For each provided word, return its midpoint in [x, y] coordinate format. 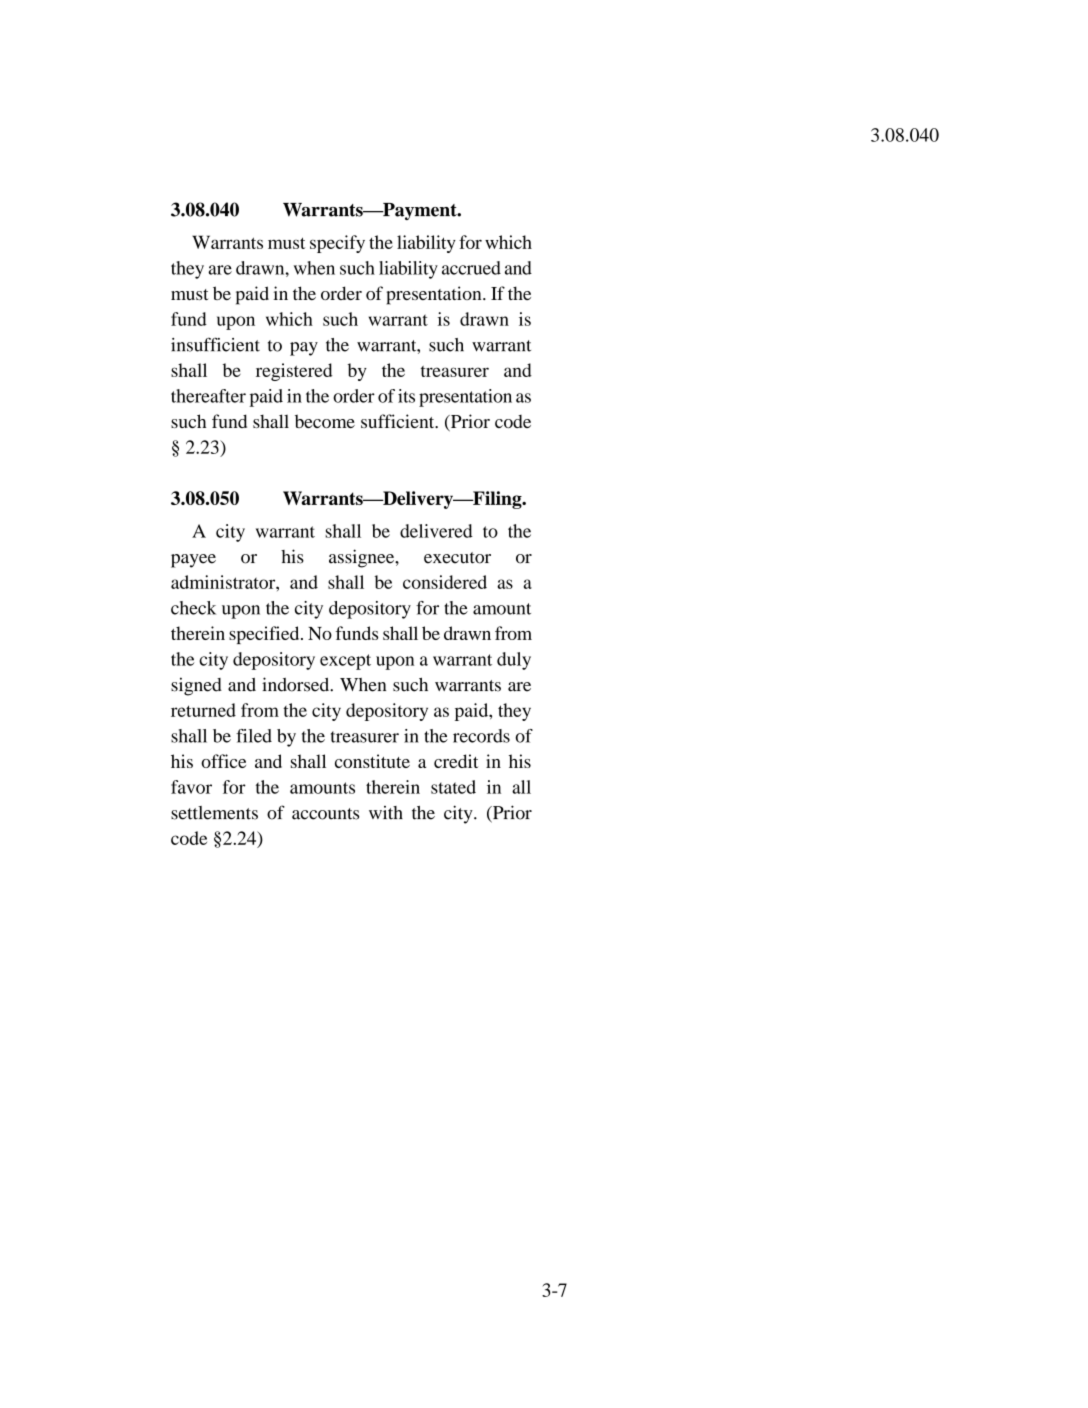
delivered [436, 531]
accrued [471, 268]
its [406, 396]
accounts [325, 814]
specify [337, 244]
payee [193, 561]
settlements [214, 813]
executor [457, 558]
